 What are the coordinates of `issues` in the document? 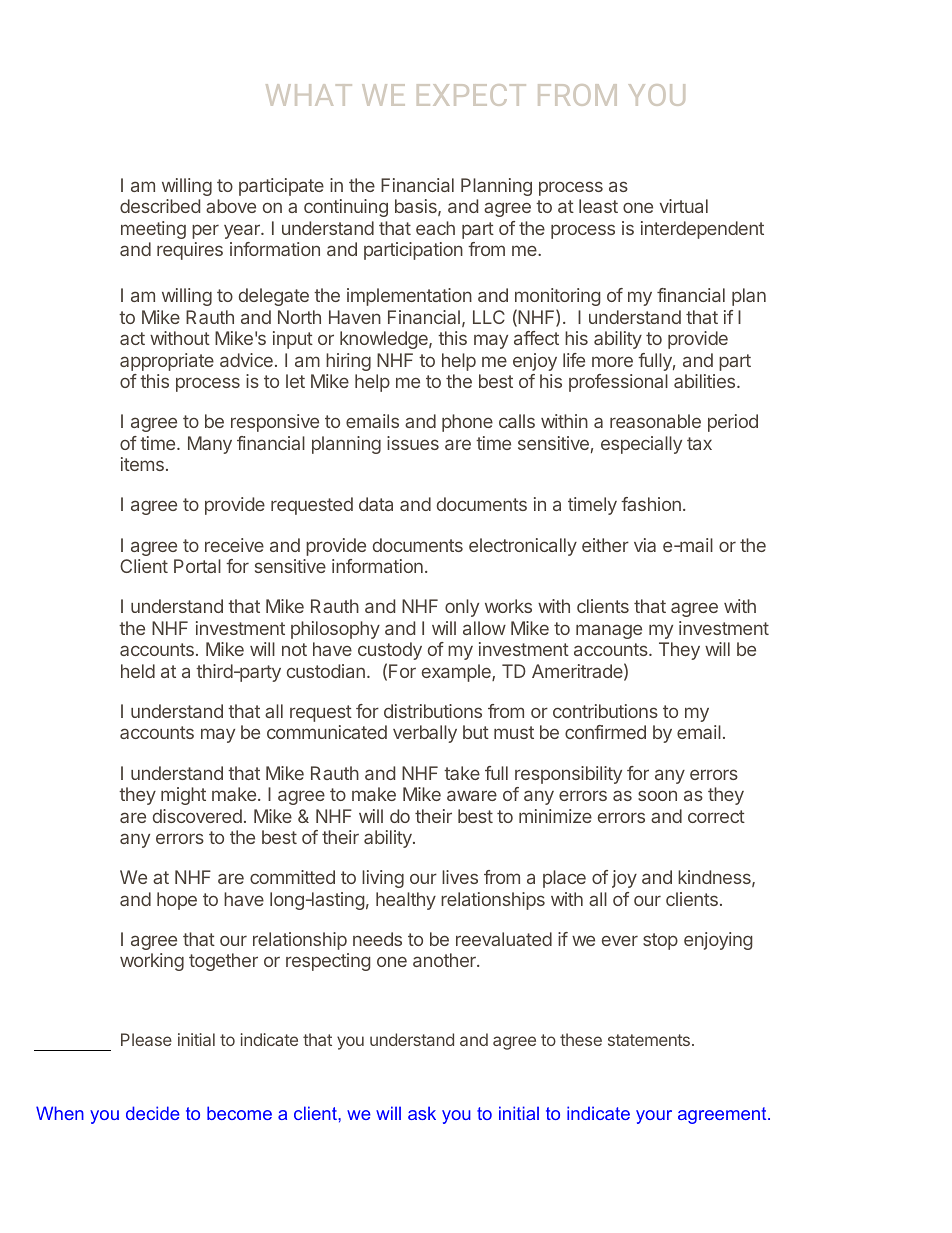 It's located at (413, 443).
